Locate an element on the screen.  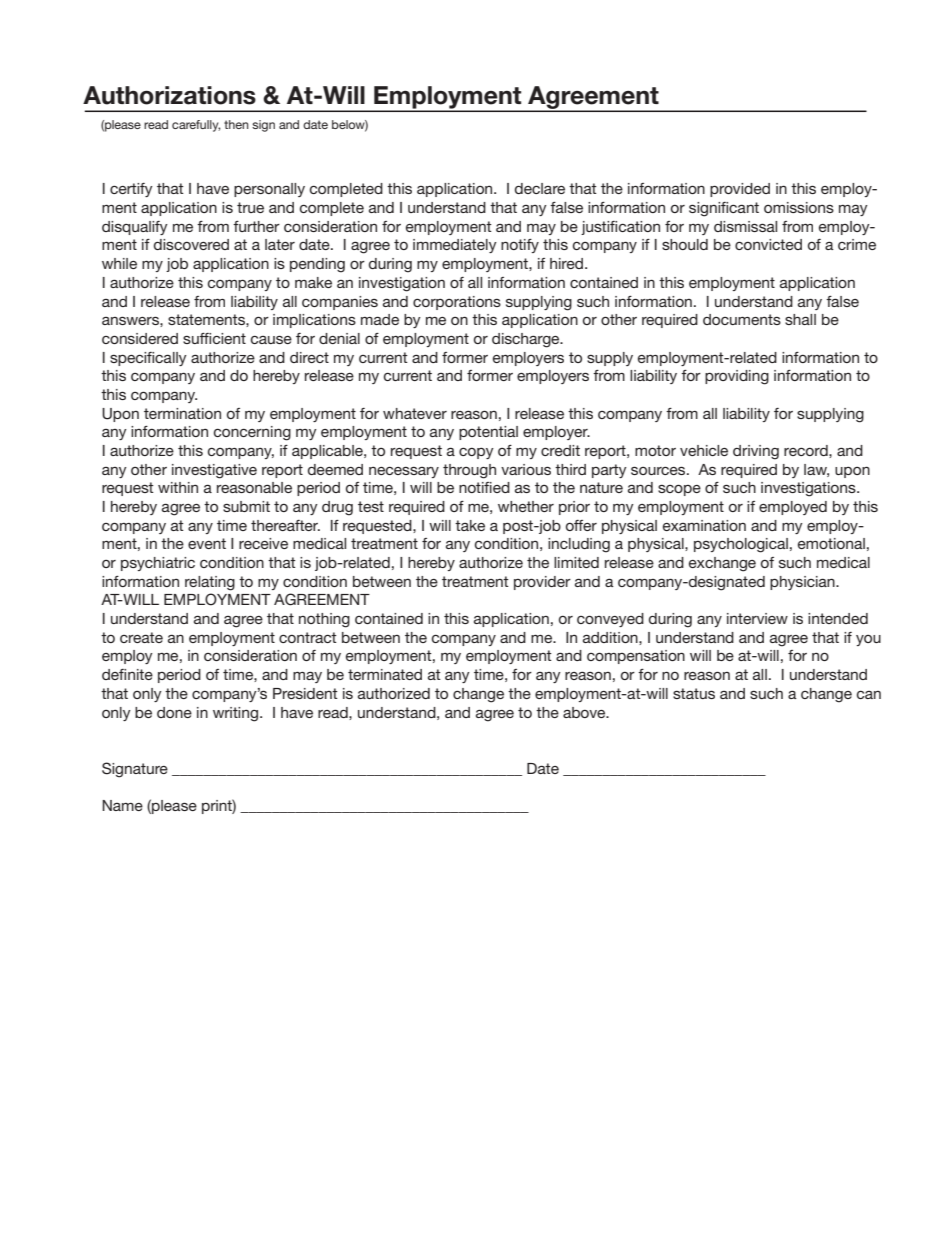
declare is located at coordinates (540, 188).
